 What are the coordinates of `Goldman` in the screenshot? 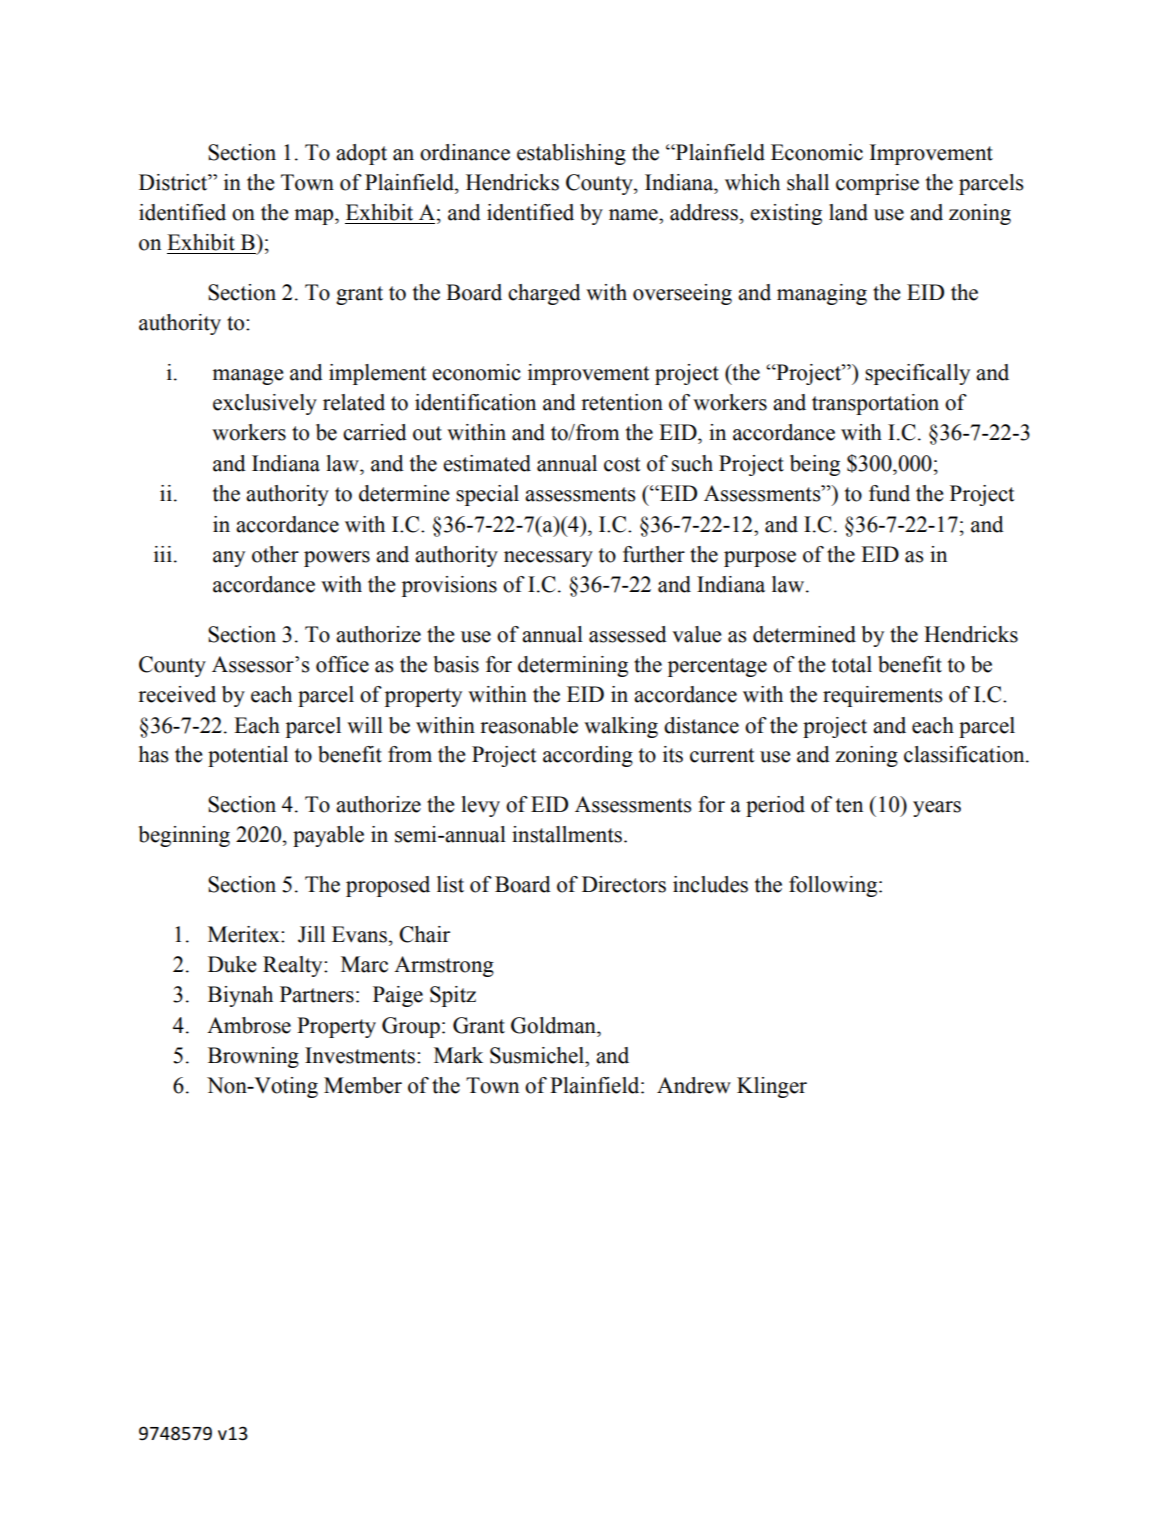 It's located at (554, 1025).
